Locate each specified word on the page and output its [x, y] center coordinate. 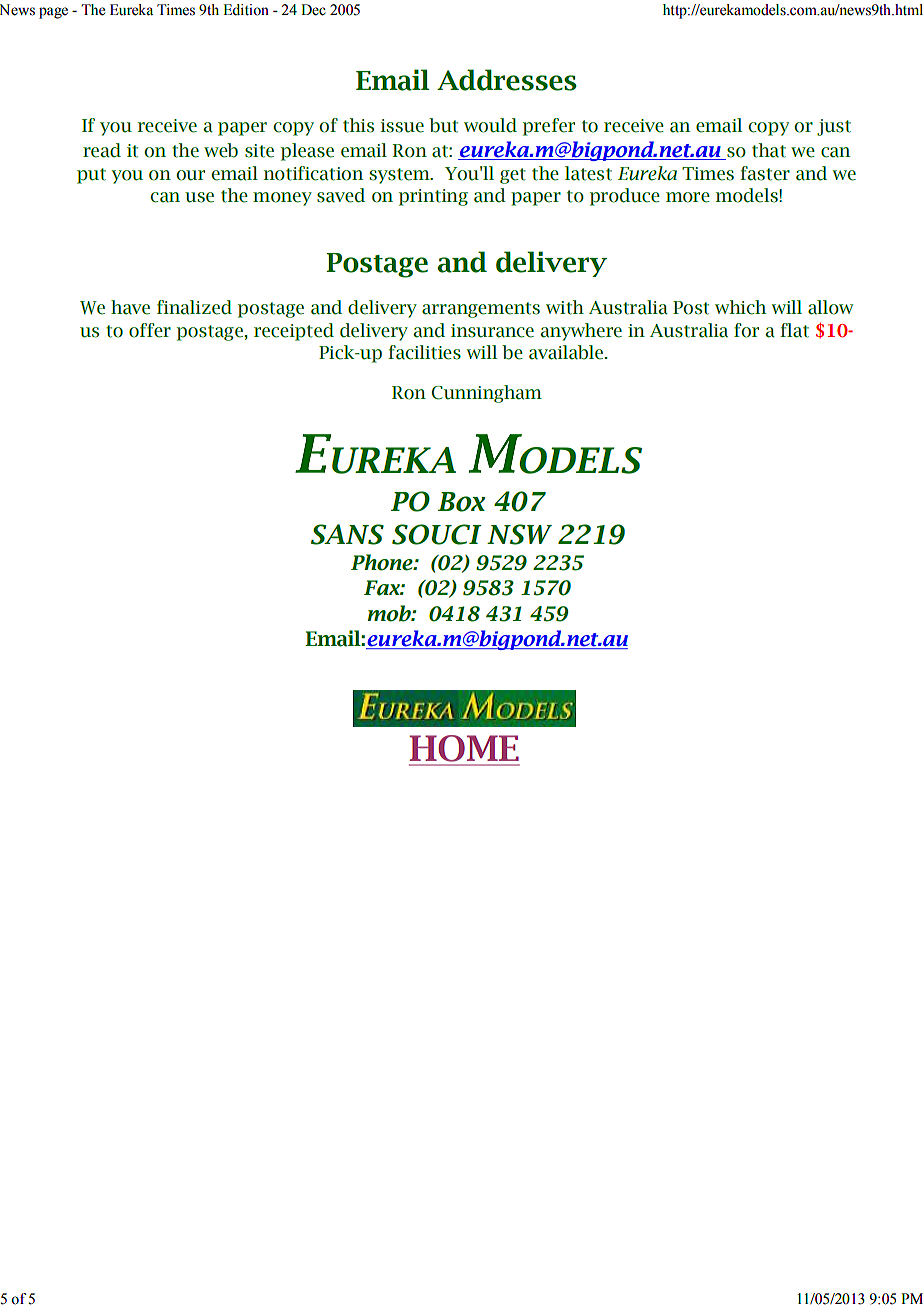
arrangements [481, 310]
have [130, 307]
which [740, 307]
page [53, 13]
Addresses [507, 80]
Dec [313, 10]
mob [390, 613]
